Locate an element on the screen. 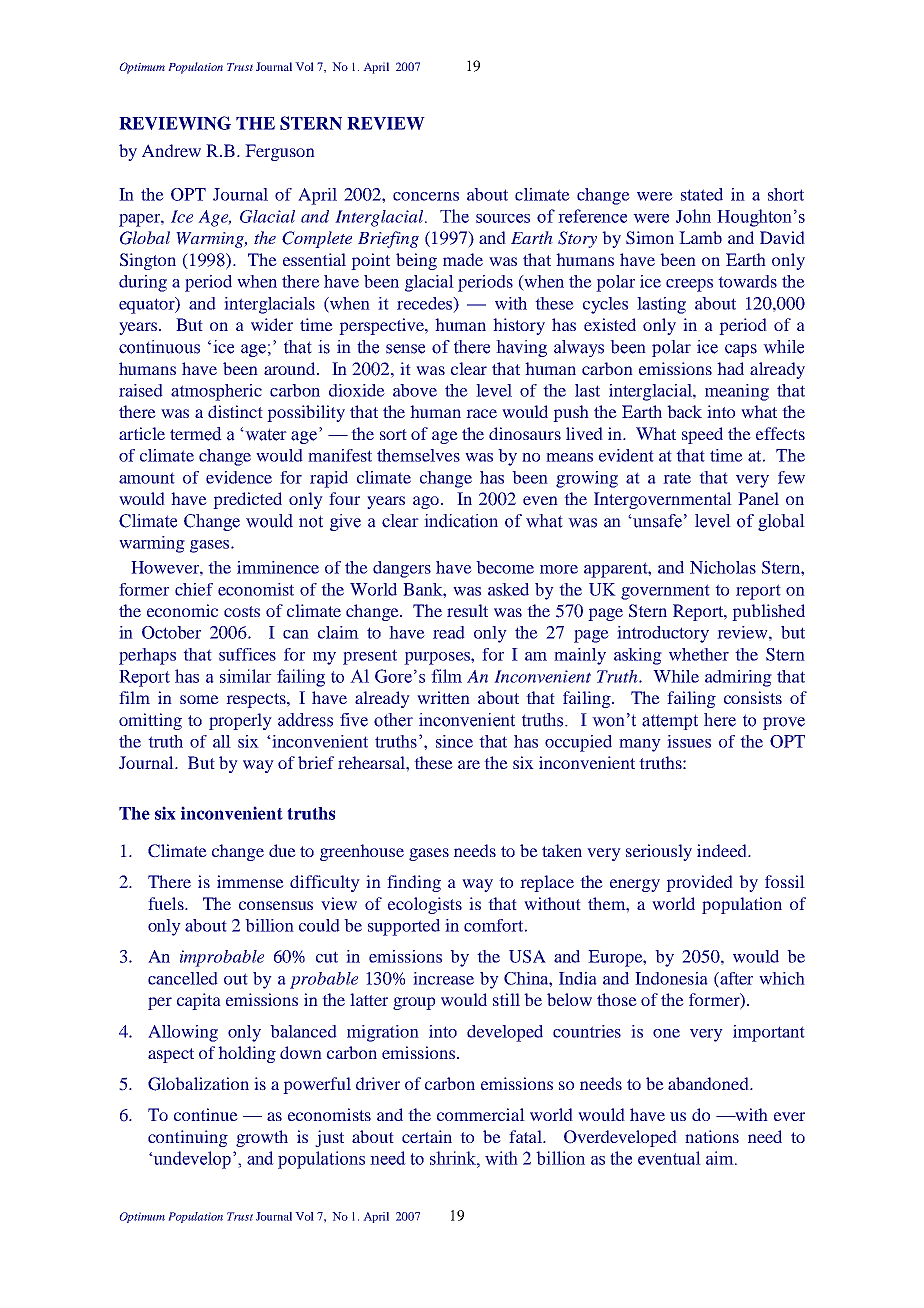 This screenshot has width=924, height=1308. purposes is located at coordinates (438, 658).
